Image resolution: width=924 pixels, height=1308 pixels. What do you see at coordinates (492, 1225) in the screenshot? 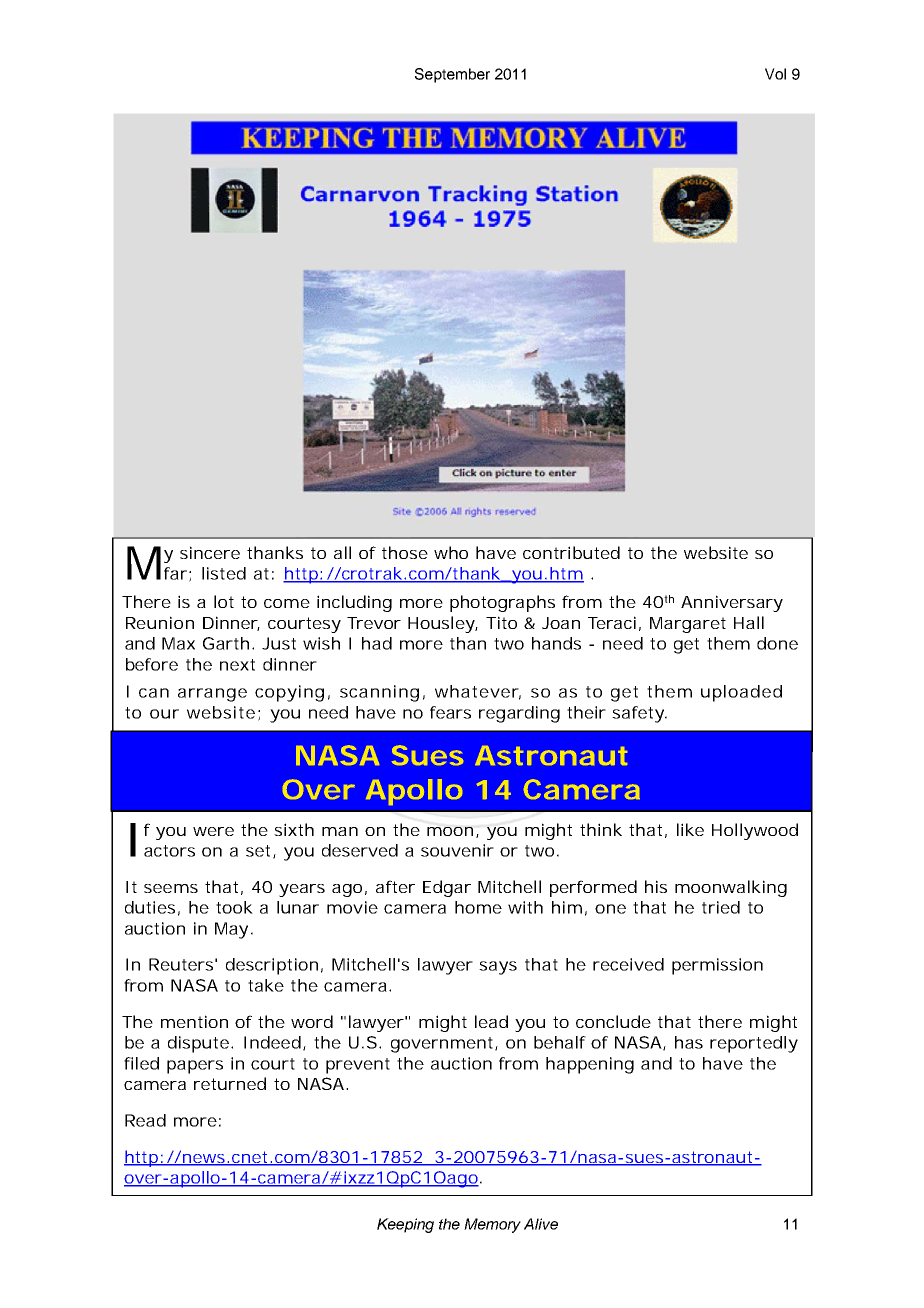
I see `Memory` at bounding box center [492, 1225].
